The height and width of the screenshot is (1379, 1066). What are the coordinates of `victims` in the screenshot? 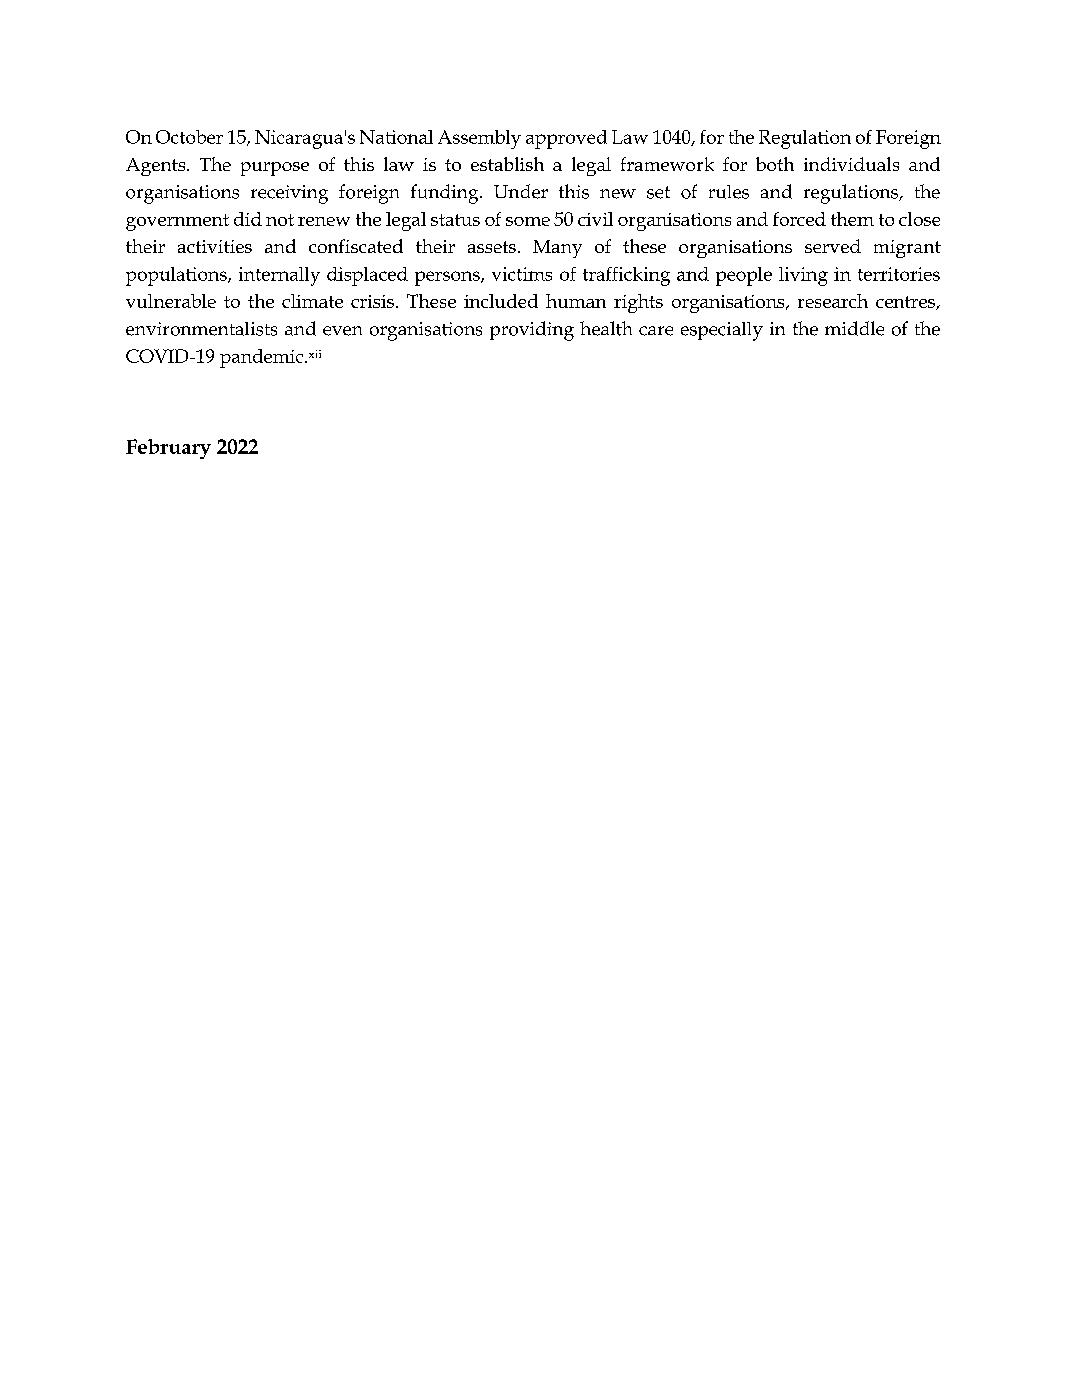 It's located at (522, 274).
